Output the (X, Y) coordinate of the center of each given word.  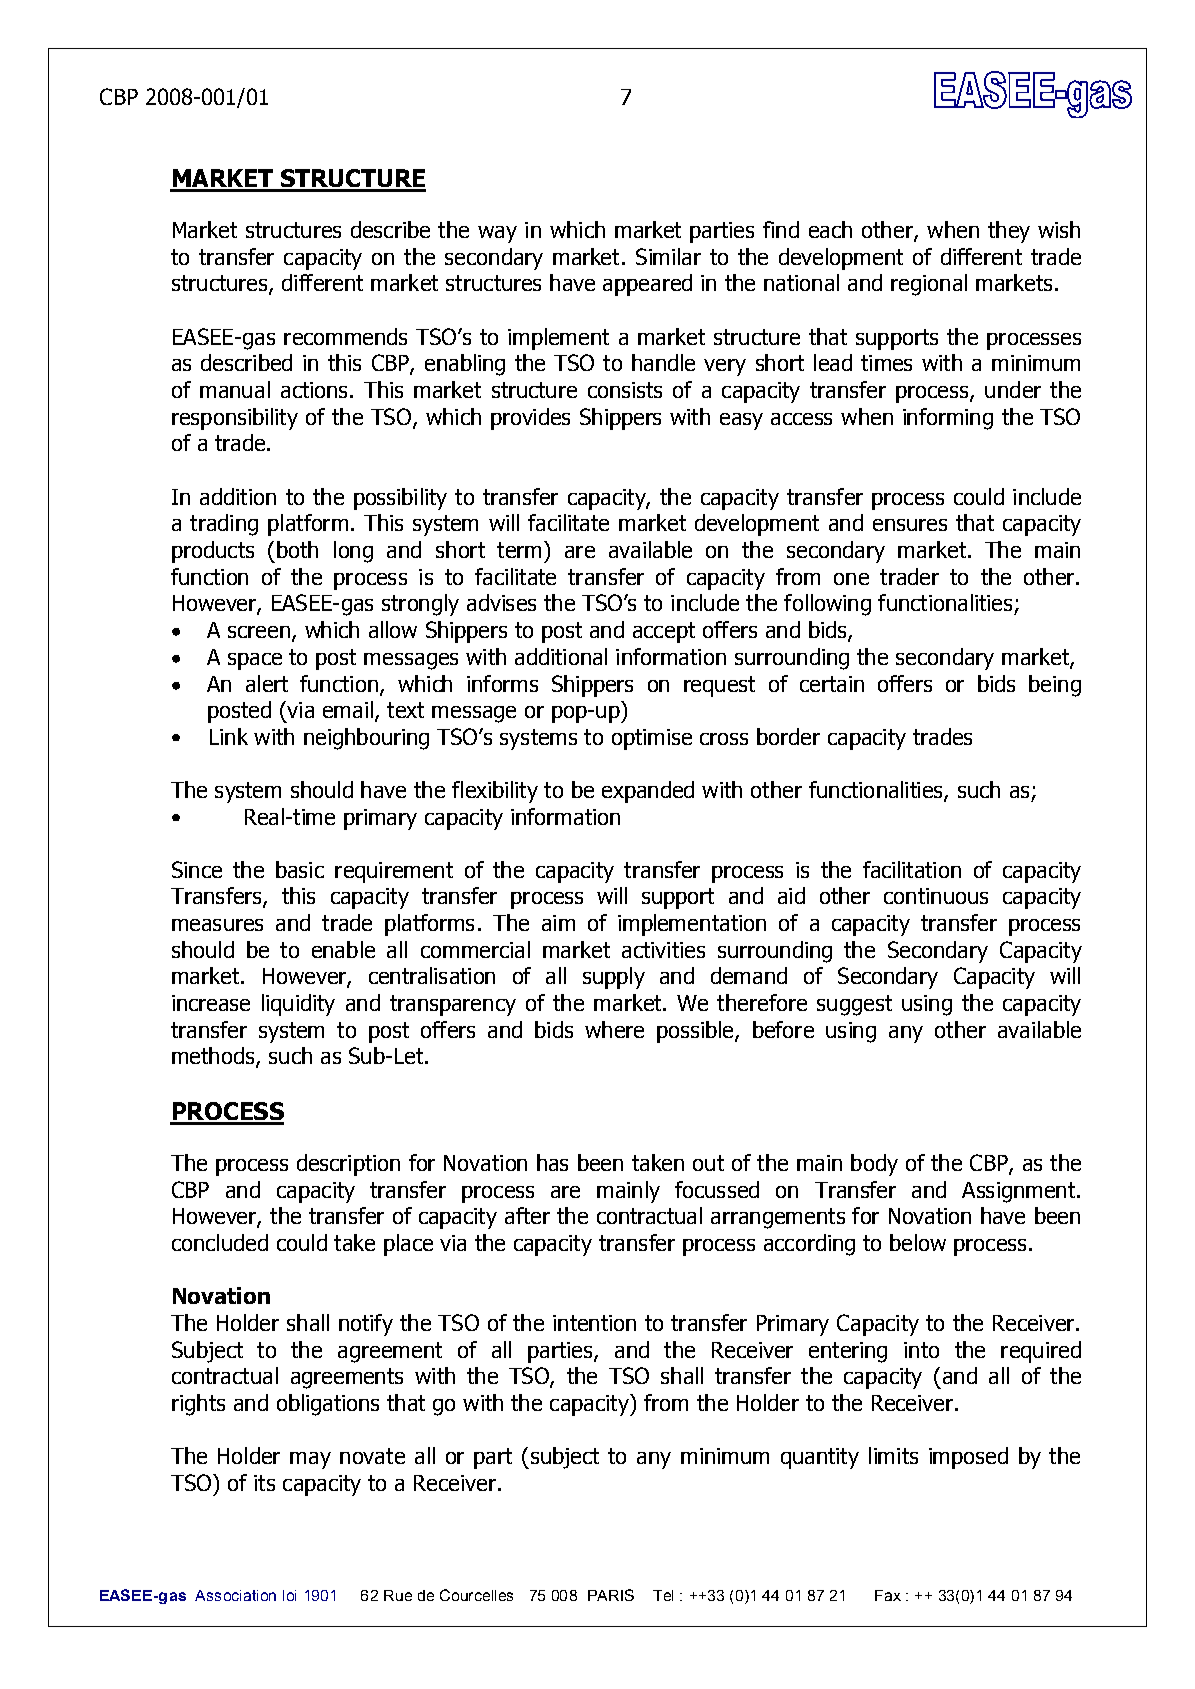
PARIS (611, 1595)
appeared (647, 285)
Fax (888, 1595)
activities (663, 950)
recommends (345, 336)
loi (289, 1595)
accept (664, 632)
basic (300, 869)
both (297, 549)
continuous (936, 896)
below (918, 1242)
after (527, 1215)
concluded (220, 1242)
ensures (910, 525)
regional (929, 285)
